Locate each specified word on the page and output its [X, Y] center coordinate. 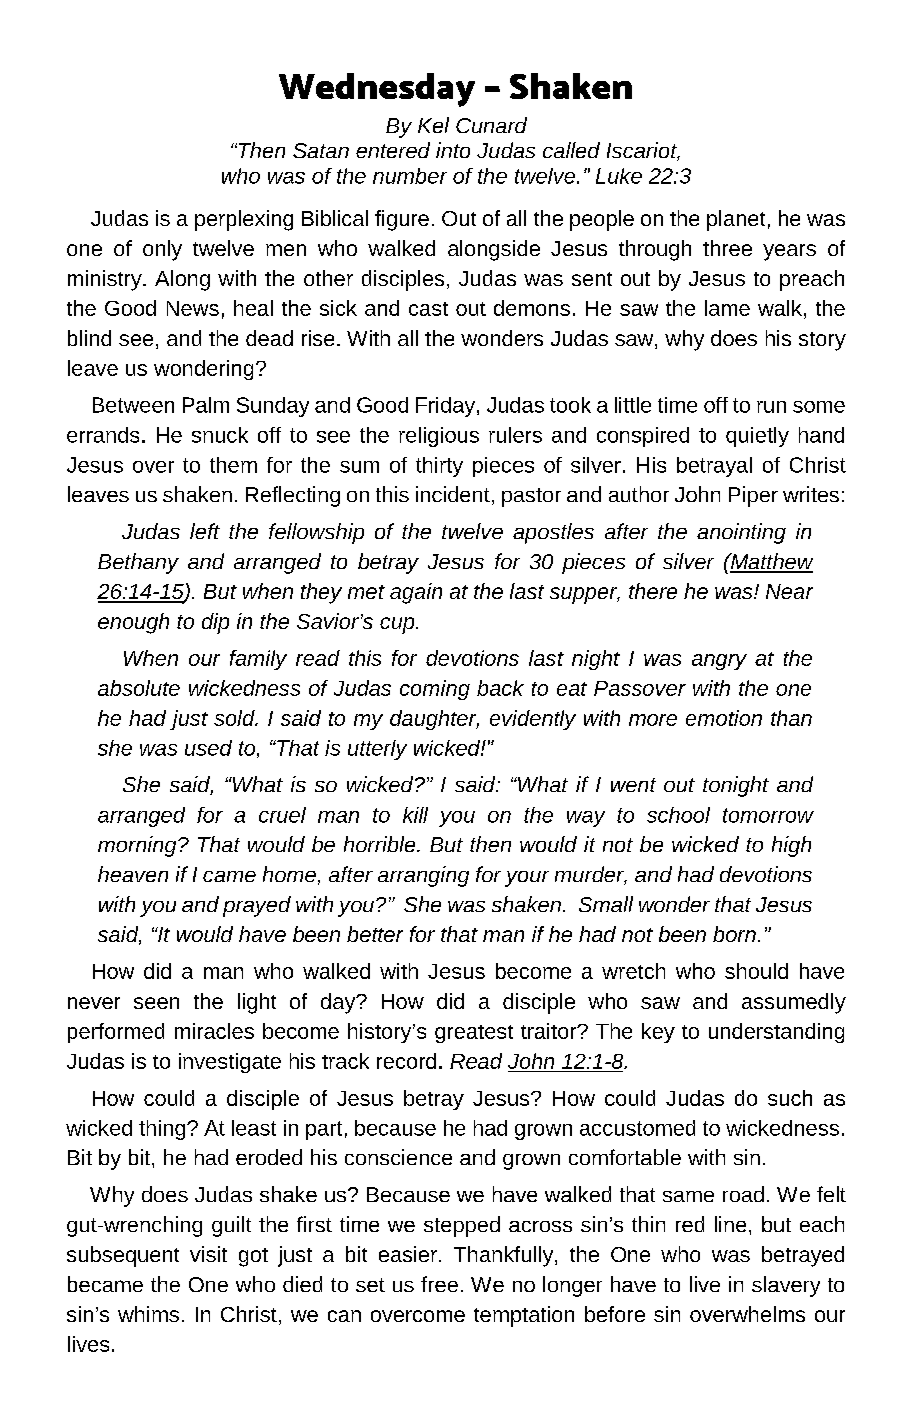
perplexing [244, 220]
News [193, 308]
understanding [776, 1033]
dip [215, 623]
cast [428, 309]
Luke [619, 176]
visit [208, 1254]
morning [138, 846]
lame [727, 308]
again [416, 593]
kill [415, 815]
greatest [474, 1034]
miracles [214, 1031]
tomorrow [768, 815]
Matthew [770, 562]
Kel [433, 125]
